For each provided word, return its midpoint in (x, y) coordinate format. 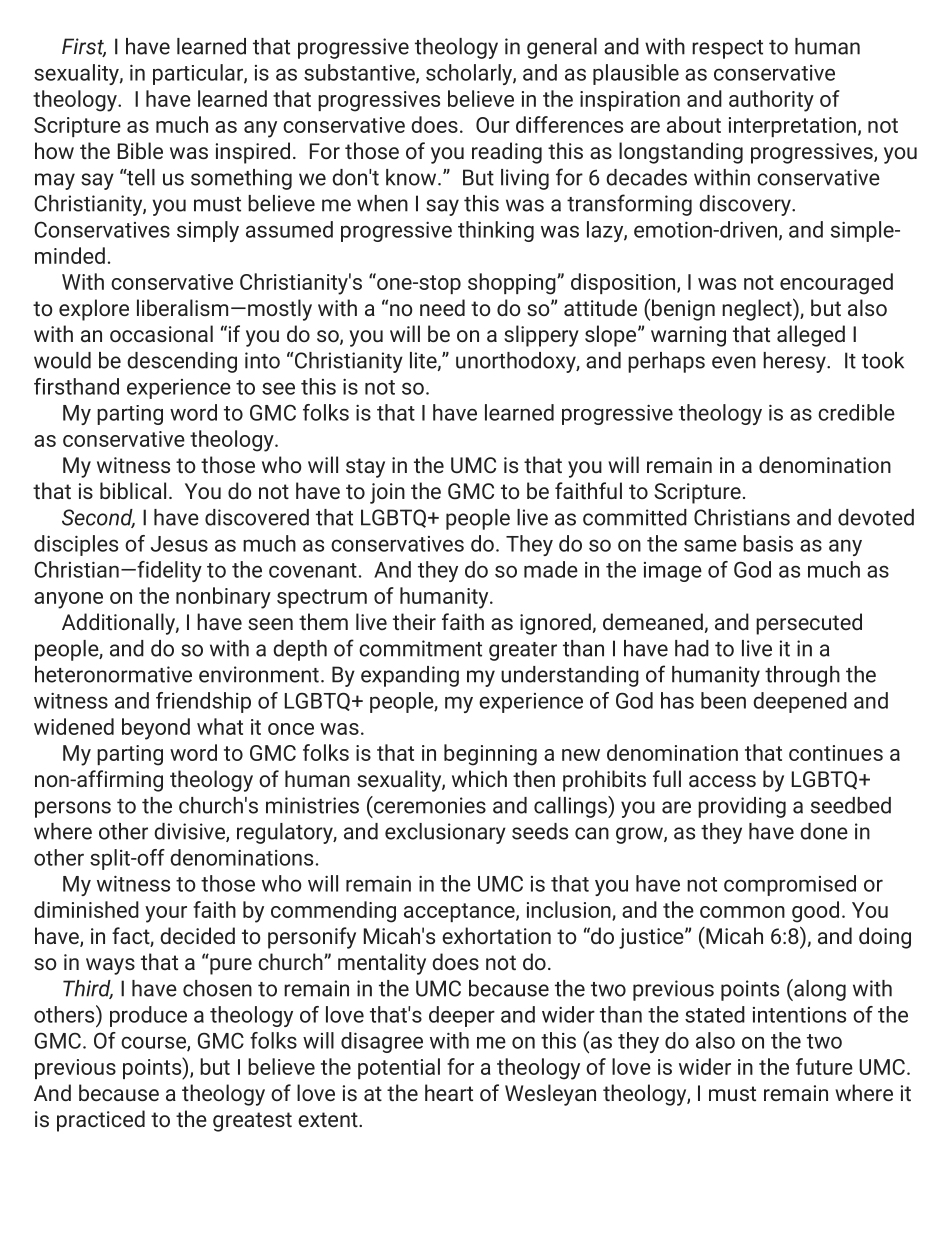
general (562, 48)
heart (449, 1092)
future (824, 1066)
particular (199, 74)
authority (771, 101)
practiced (101, 1121)
